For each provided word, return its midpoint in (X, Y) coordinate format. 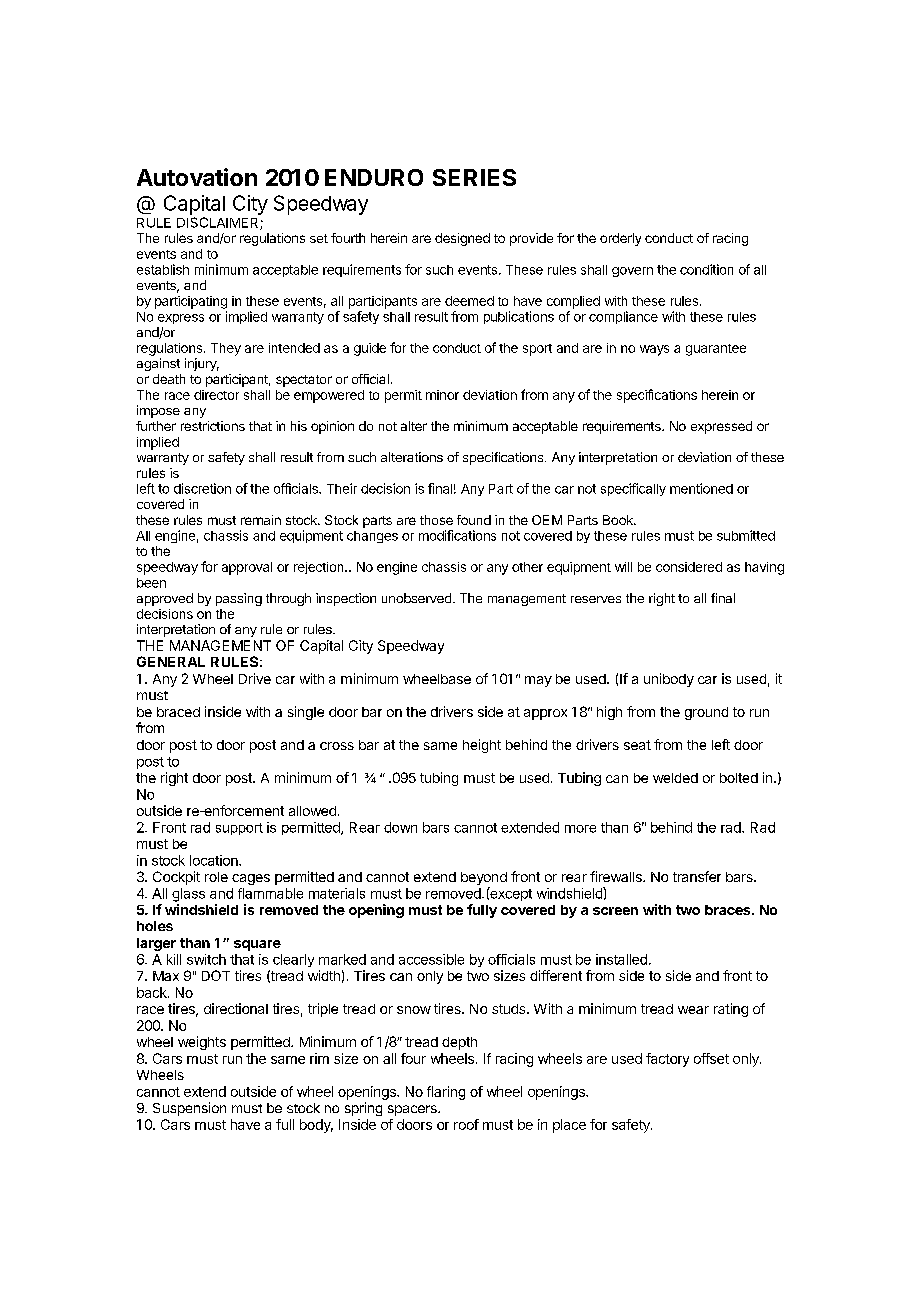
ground (706, 713)
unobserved (416, 598)
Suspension (189, 1109)
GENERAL (171, 661)
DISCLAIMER (219, 223)
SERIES (474, 177)
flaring (446, 1093)
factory (667, 1060)
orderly (620, 239)
